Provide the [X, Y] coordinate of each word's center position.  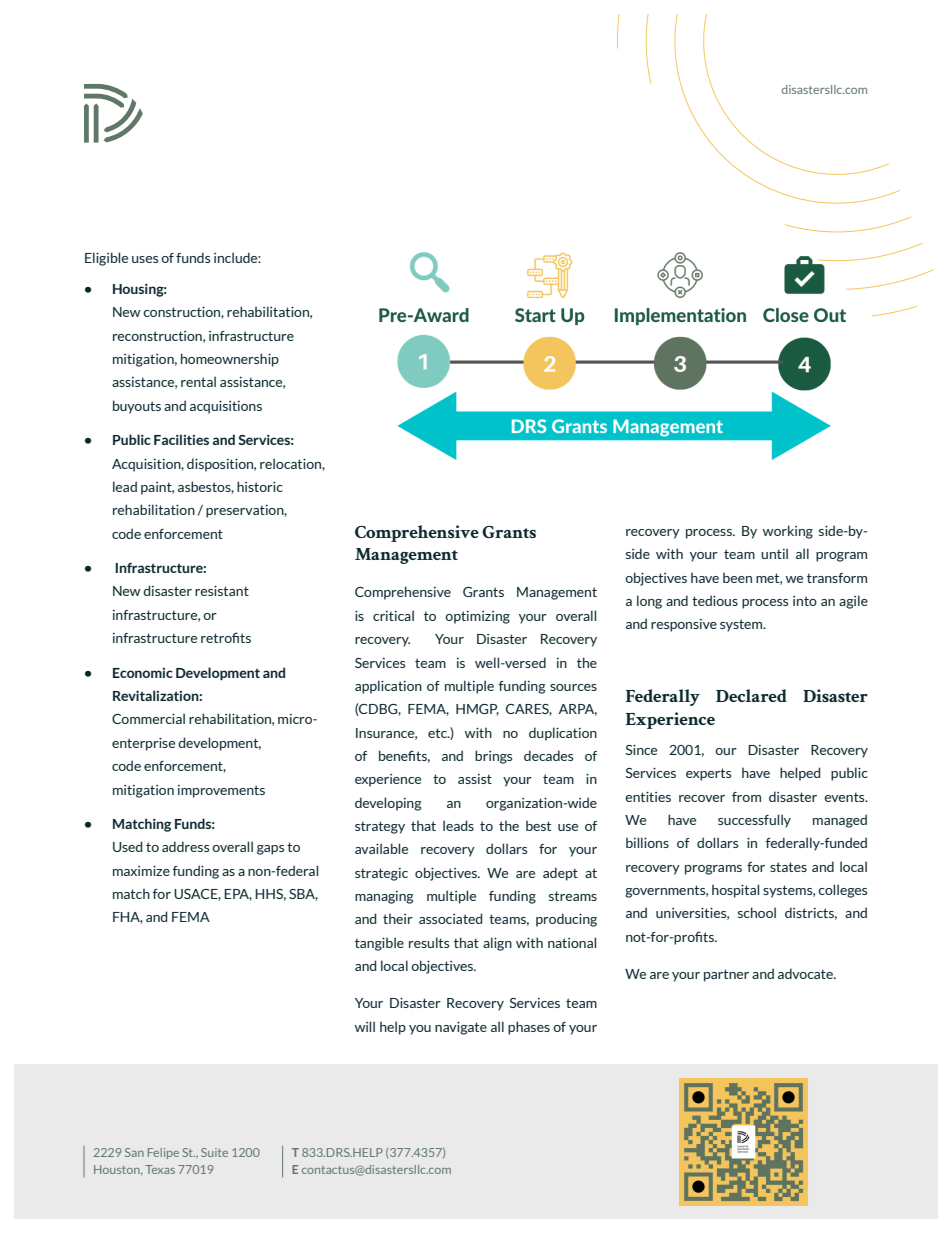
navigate [461, 1028]
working [788, 532]
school [757, 912]
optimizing [477, 617]
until [774, 553]
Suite [214, 1152]
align [497, 944]
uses [145, 259]
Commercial [148, 718]
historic [260, 486]
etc [438, 733]
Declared [751, 695]
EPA [238, 895]
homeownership [230, 360]
